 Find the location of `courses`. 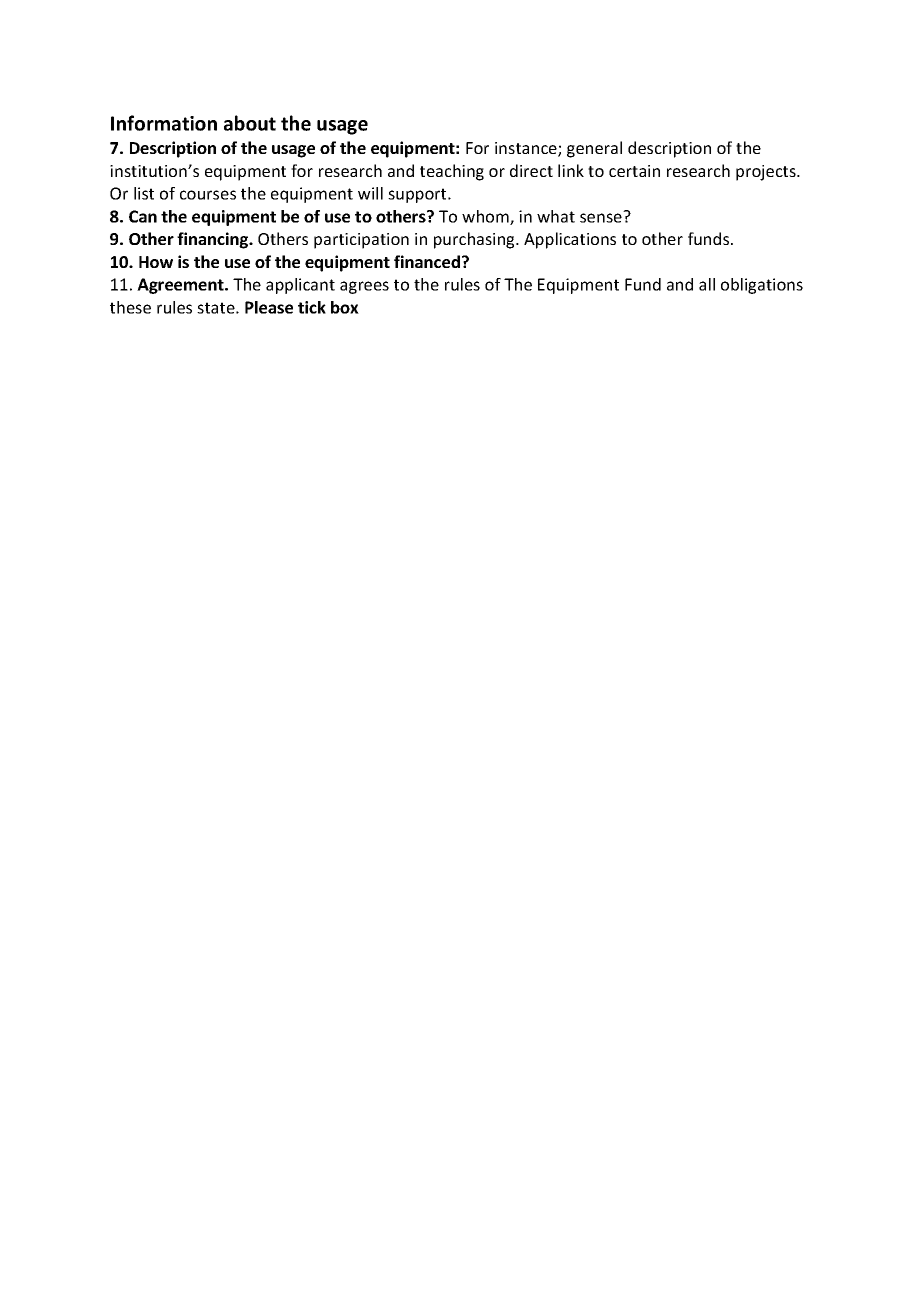

courses is located at coordinates (208, 195).
